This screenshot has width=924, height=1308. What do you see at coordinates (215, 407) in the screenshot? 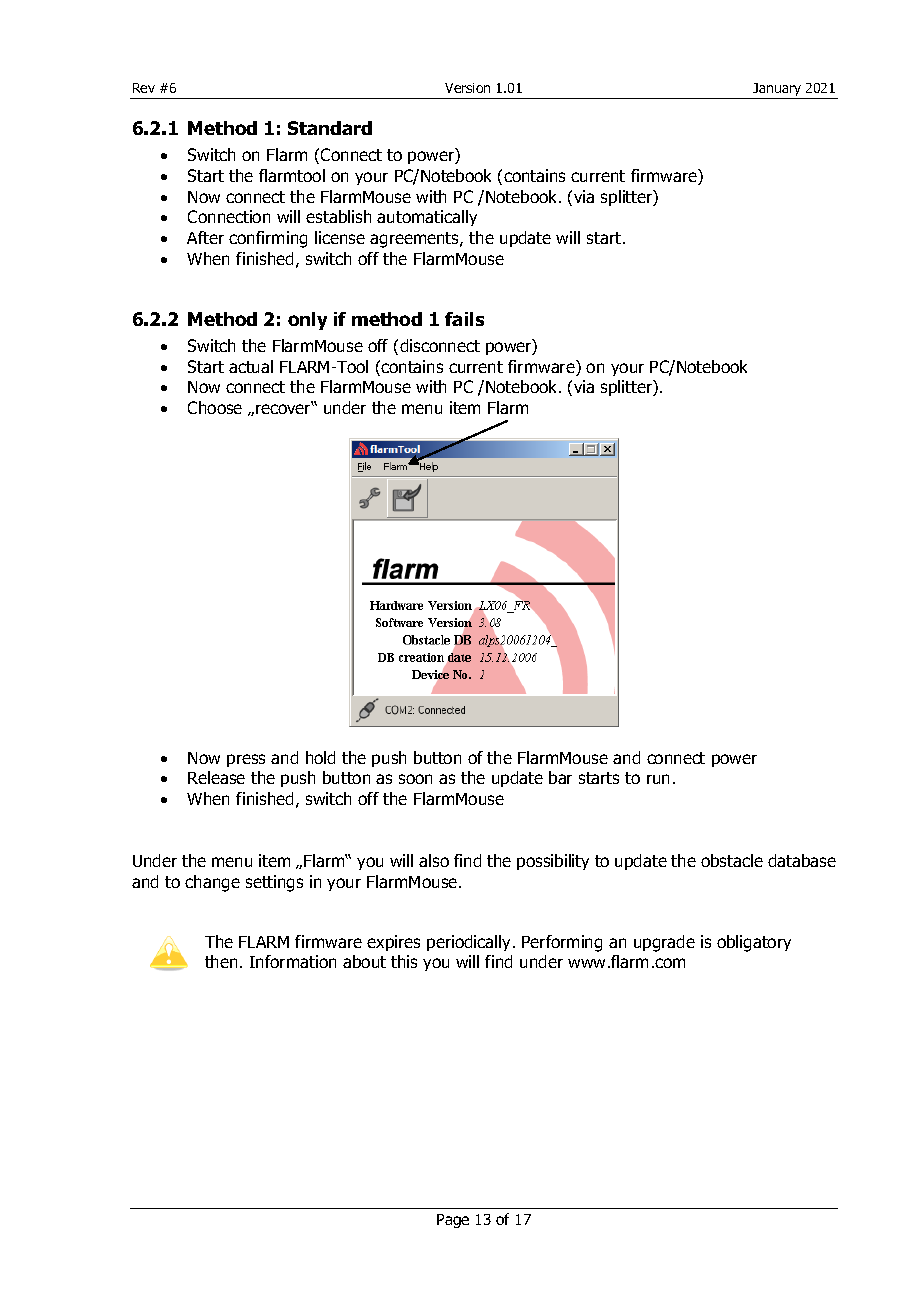
I see `Choose` at bounding box center [215, 407].
